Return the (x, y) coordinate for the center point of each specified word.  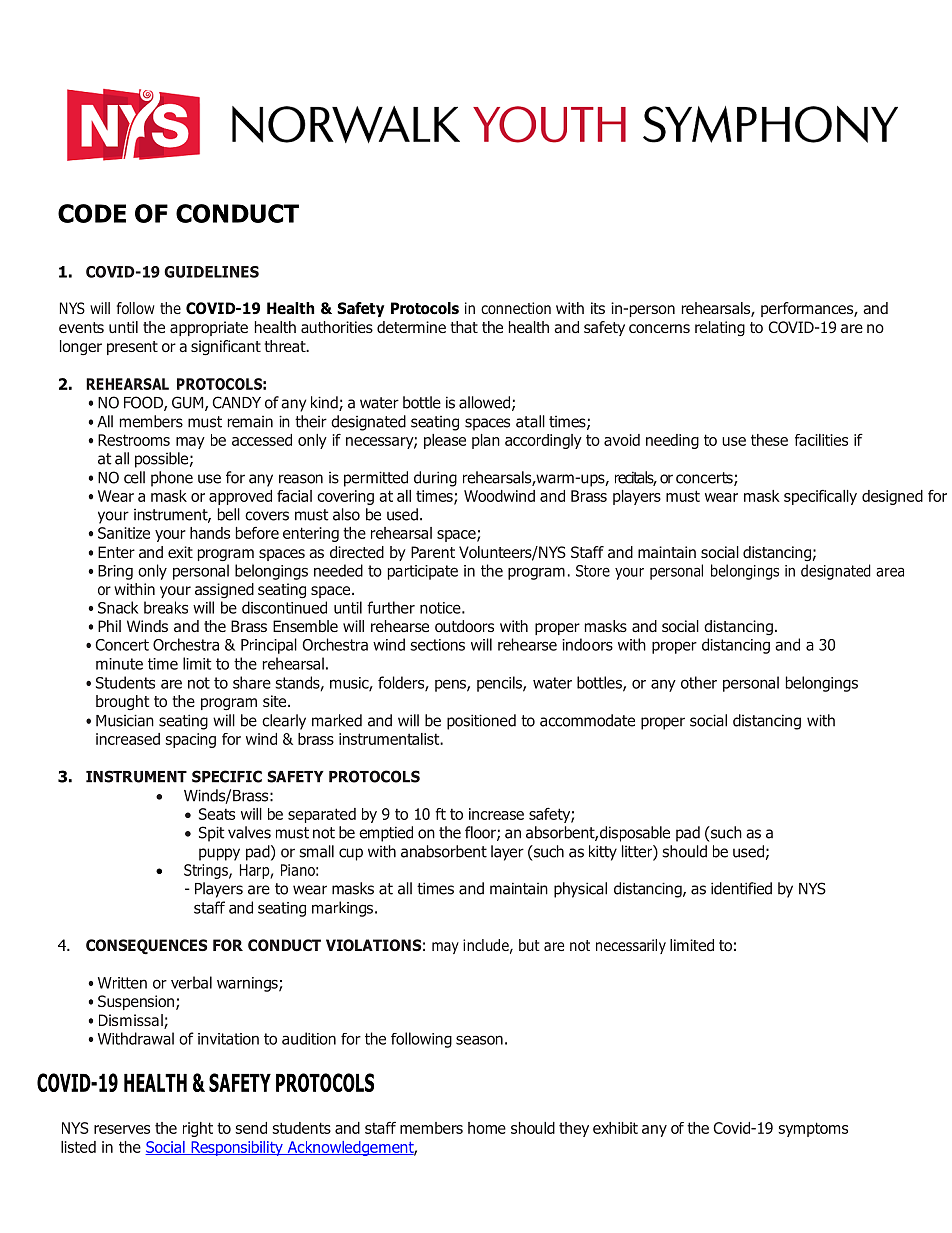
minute (119, 664)
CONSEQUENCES (146, 947)
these (769, 440)
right (198, 1129)
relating (720, 328)
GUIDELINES (211, 272)
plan (486, 441)
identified (741, 888)
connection (516, 308)
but (529, 945)
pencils (500, 684)
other (699, 682)
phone (172, 479)
